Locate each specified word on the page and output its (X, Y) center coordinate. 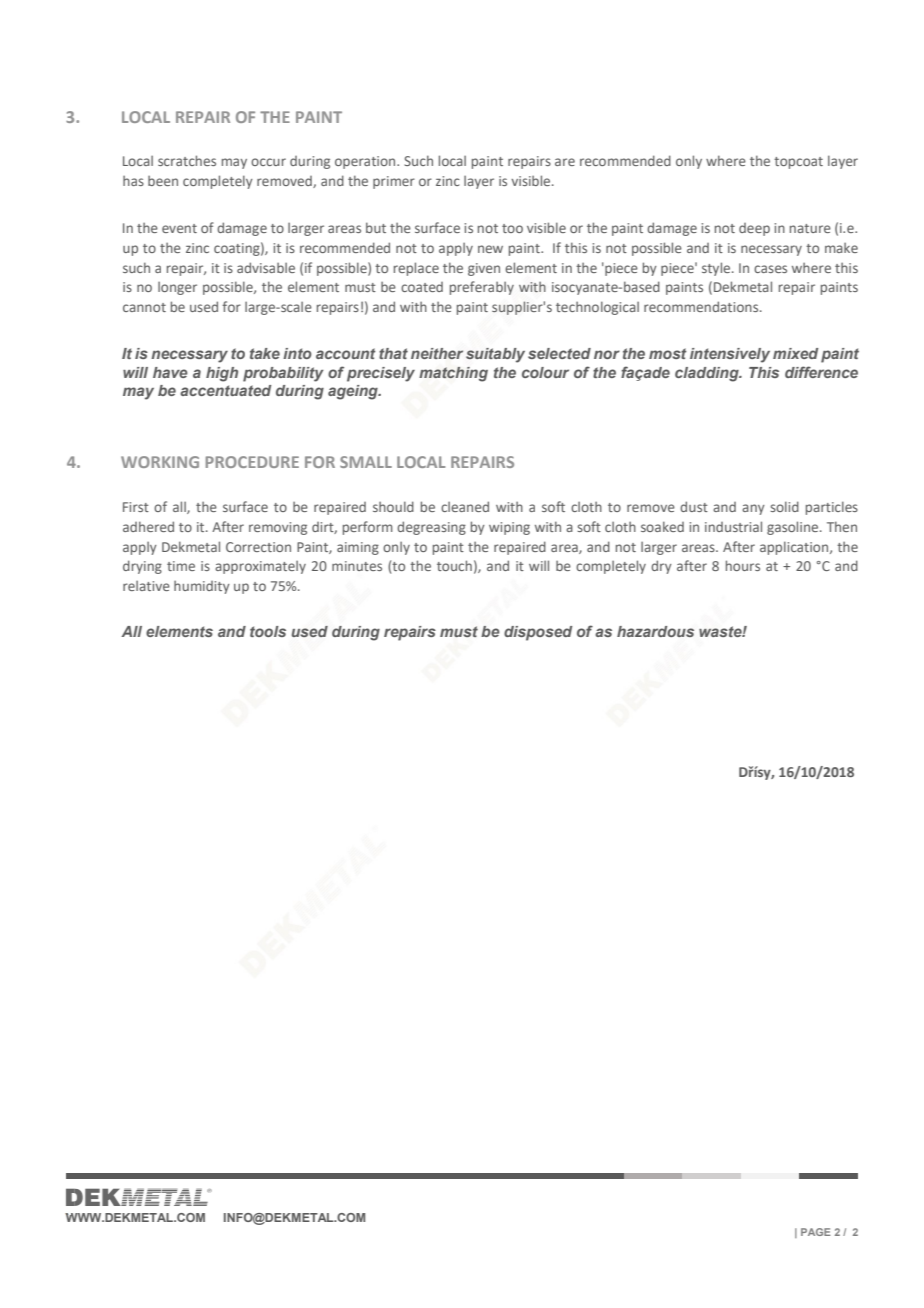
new (490, 249)
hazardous (655, 631)
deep (754, 229)
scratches (187, 160)
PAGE (816, 1232)
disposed (538, 633)
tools (268, 631)
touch (454, 565)
